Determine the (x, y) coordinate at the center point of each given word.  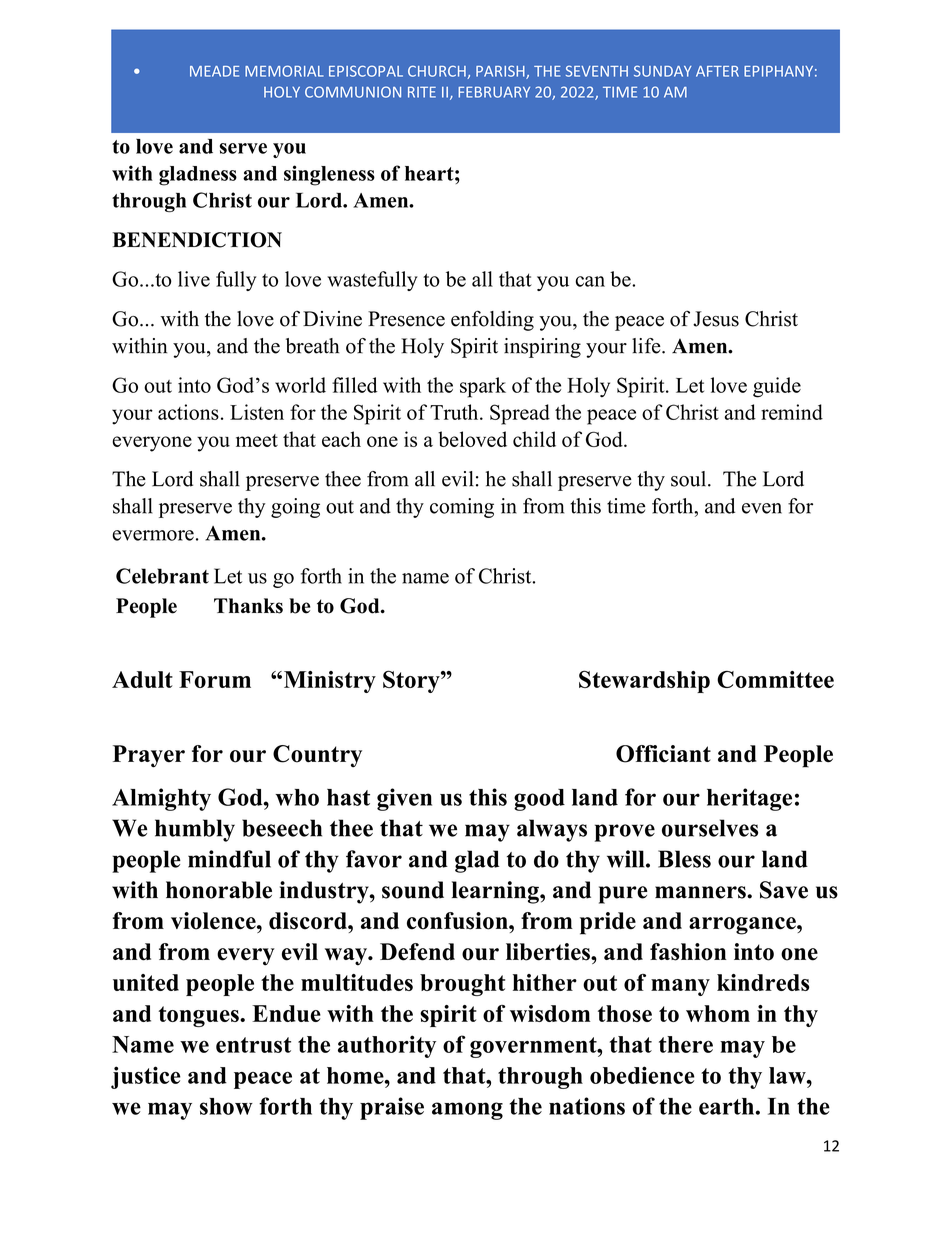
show (226, 1106)
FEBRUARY (494, 92)
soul (690, 479)
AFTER (717, 71)
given (404, 799)
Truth (455, 412)
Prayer (149, 756)
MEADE (214, 71)
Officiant (663, 754)
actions (188, 412)
